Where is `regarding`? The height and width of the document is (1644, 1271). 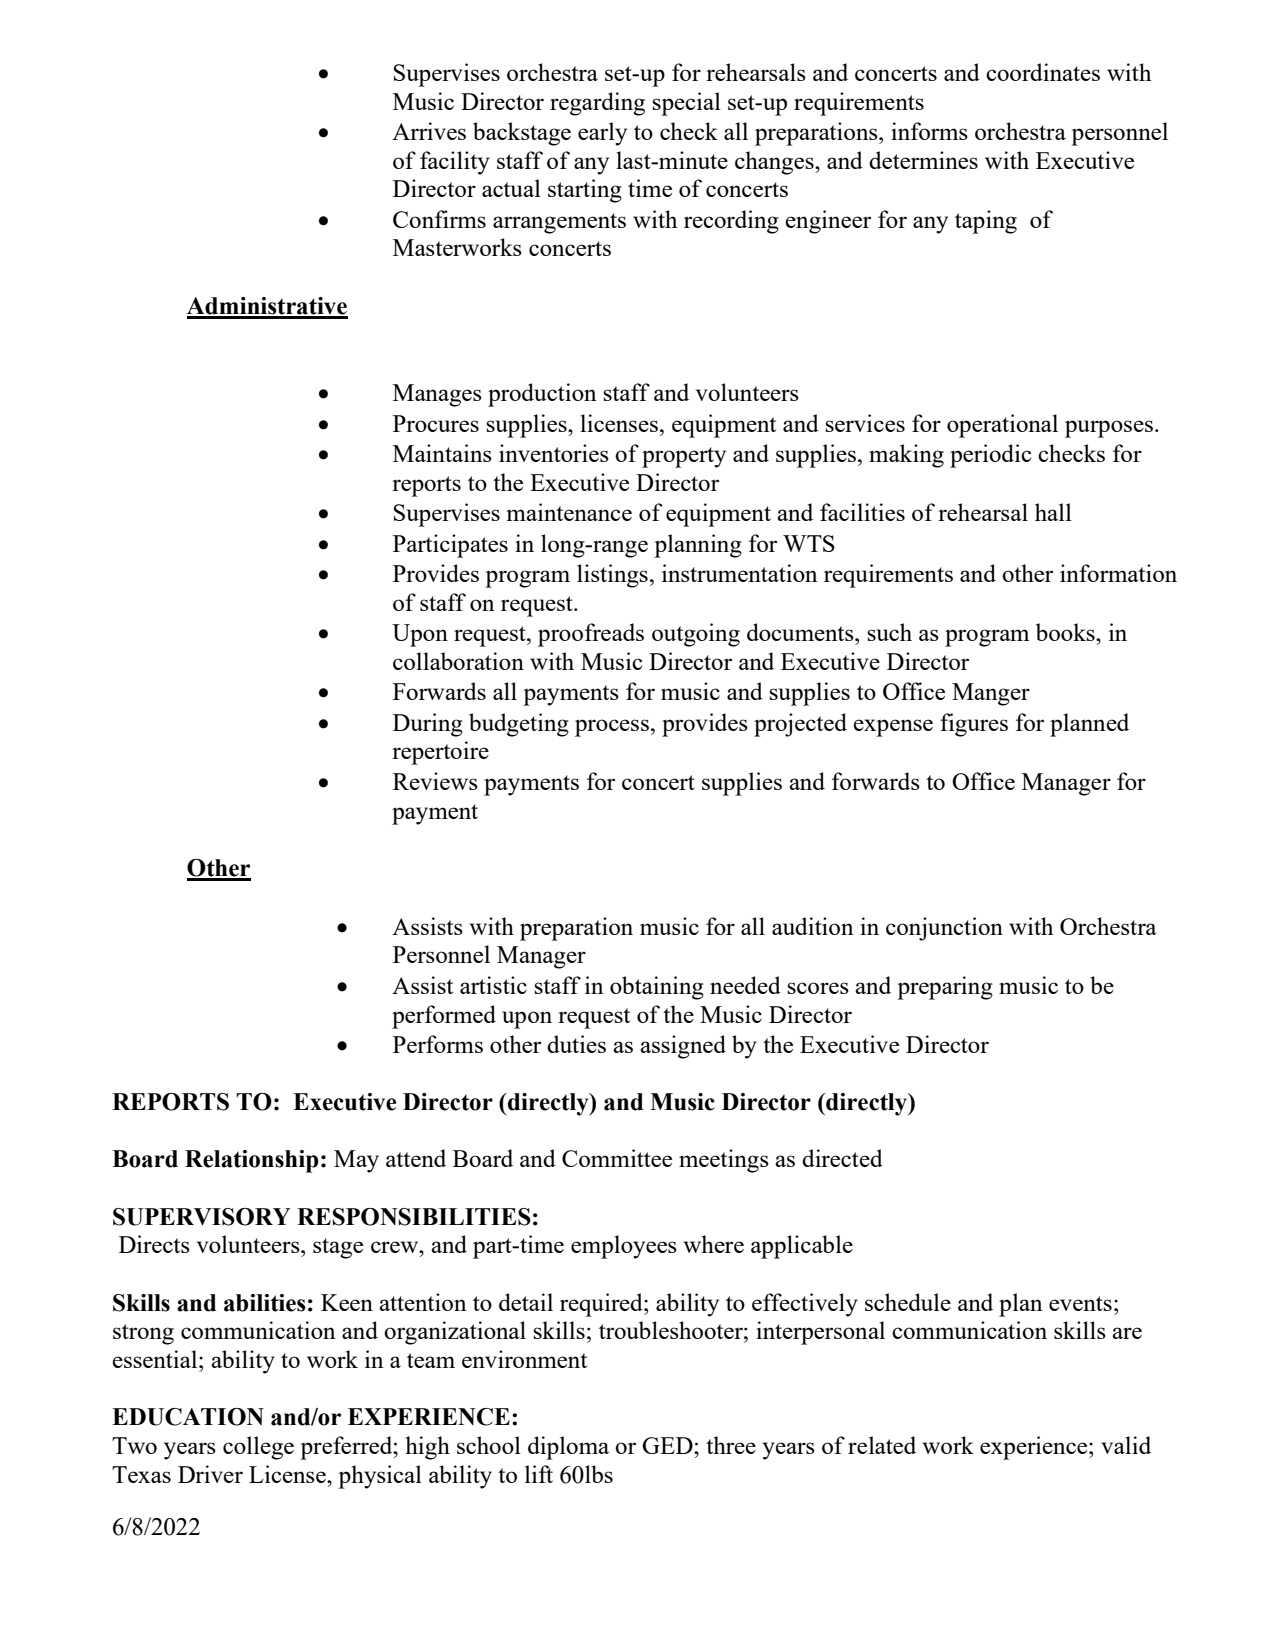
regarding is located at coordinates (597, 104).
